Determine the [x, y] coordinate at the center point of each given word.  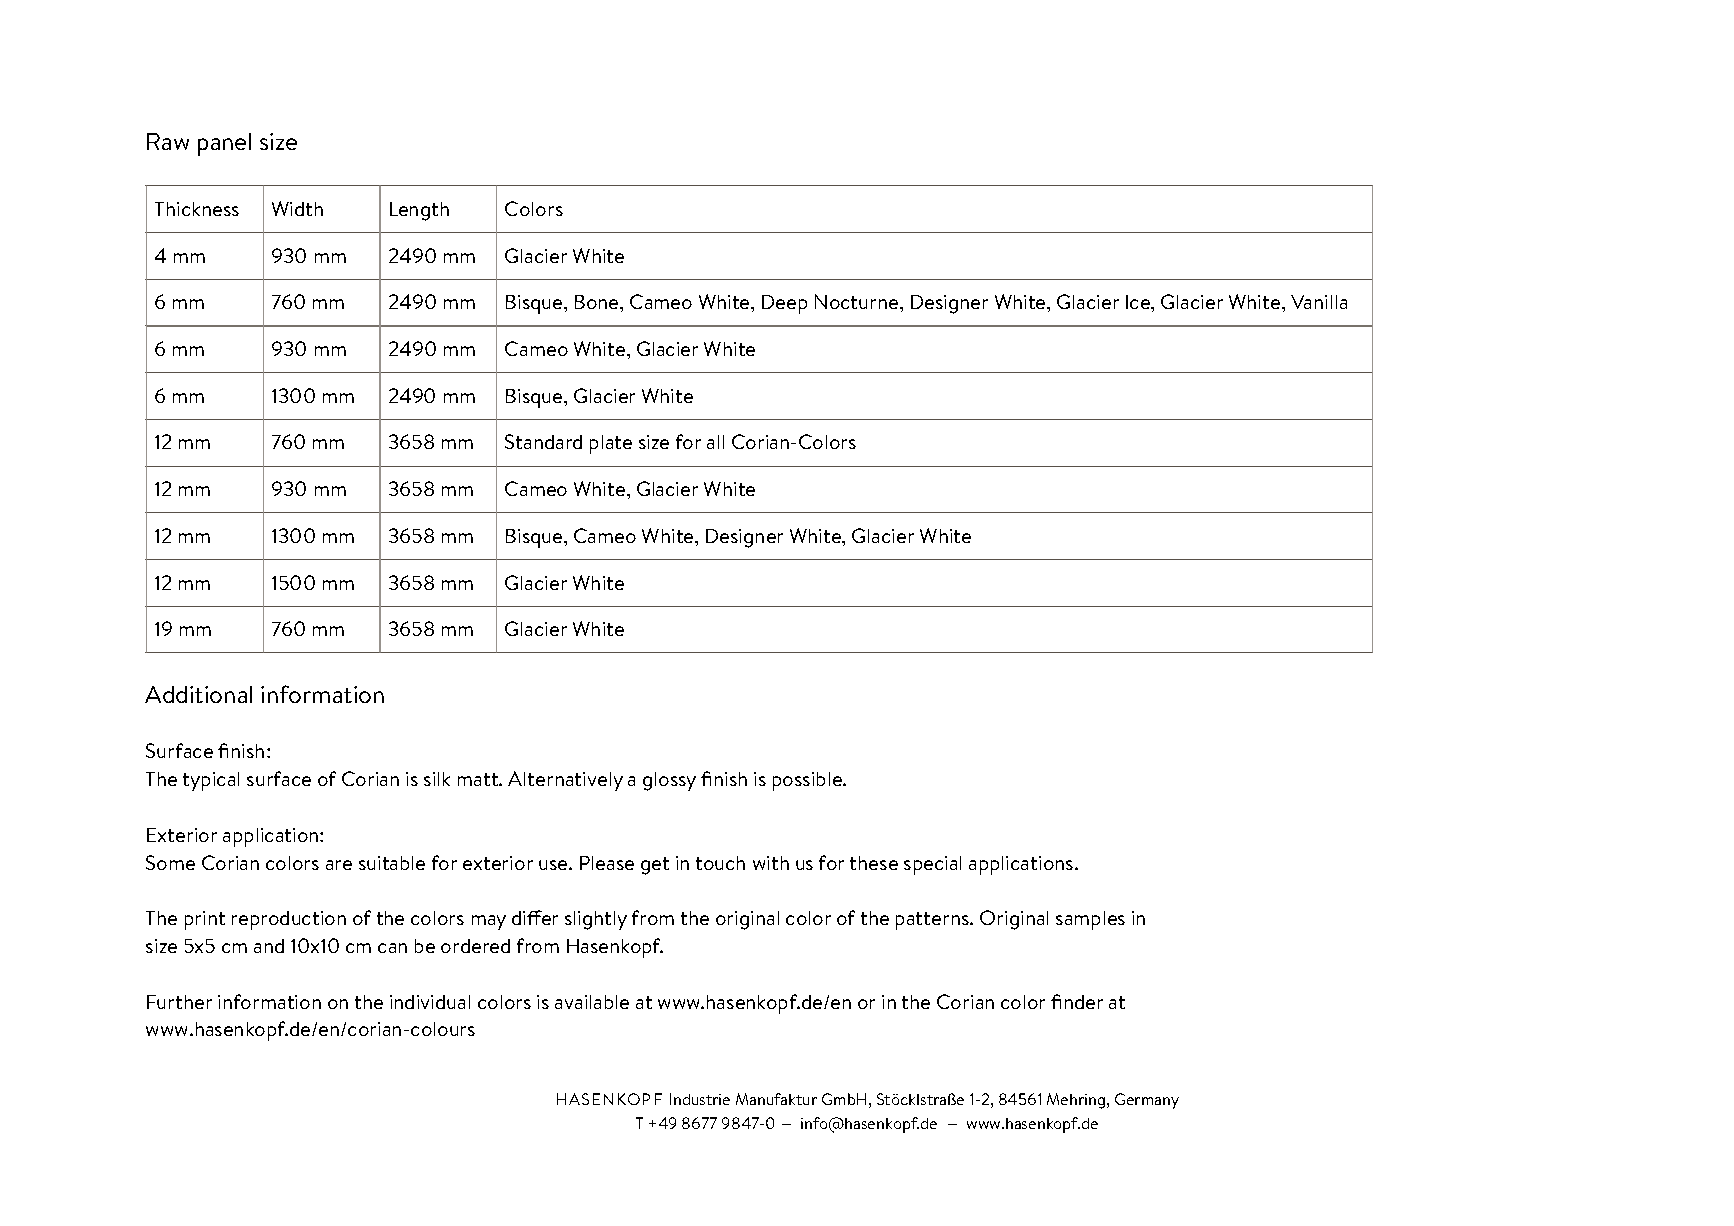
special [932, 865]
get [655, 866]
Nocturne [858, 301]
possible [809, 781]
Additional [198, 694]
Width [297, 208]
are [339, 865]
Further [179, 1002]
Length [419, 211]
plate [611, 444]
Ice [1139, 302]
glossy [669, 781]
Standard [543, 441]
